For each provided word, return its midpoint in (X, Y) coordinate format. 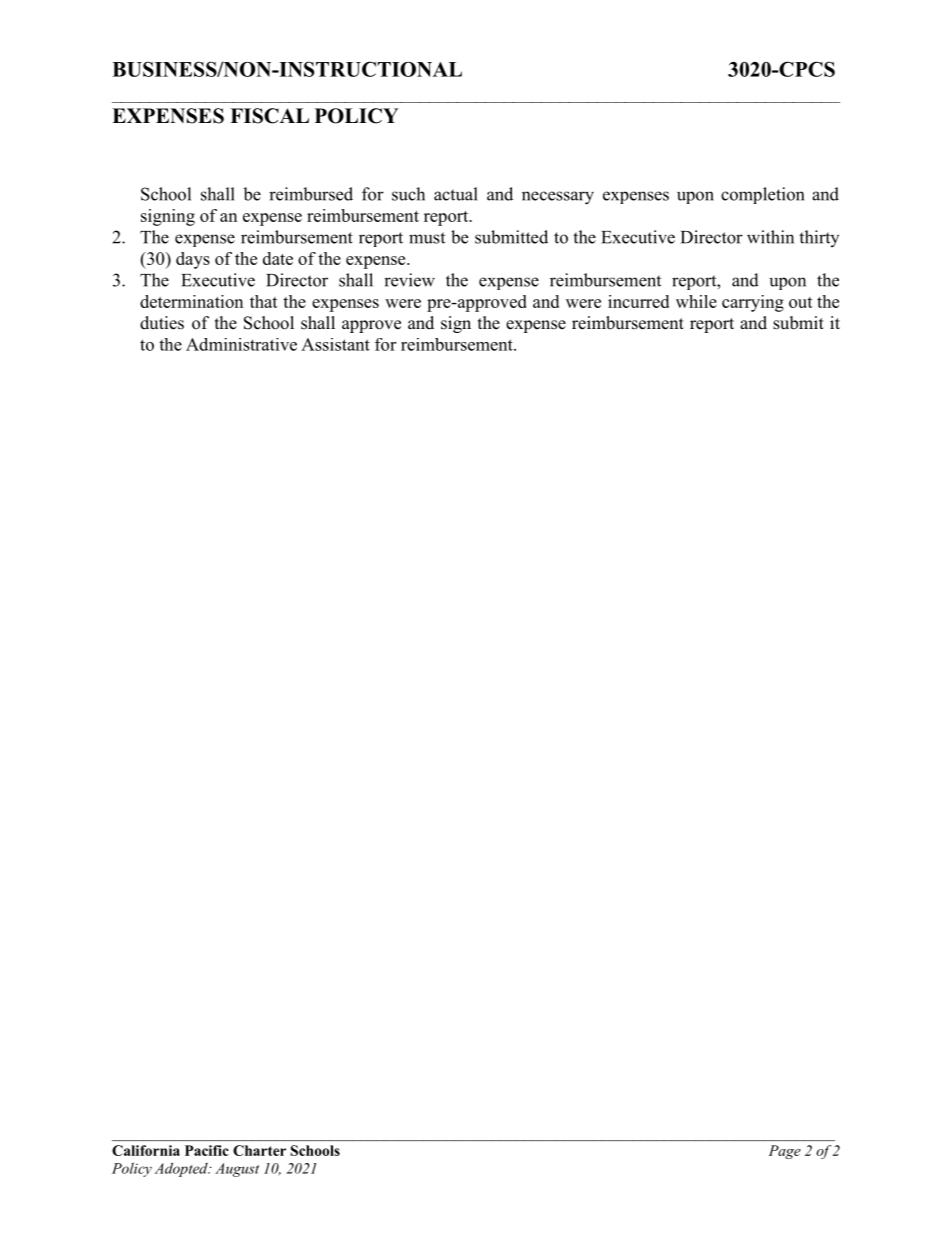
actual (456, 194)
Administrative (241, 344)
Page (785, 1152)
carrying (753, 303)
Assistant (335, 344)
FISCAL (269, 116)
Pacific (207, 1150)
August (237, 1170)
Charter (259, 1150)
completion (762, 195)
